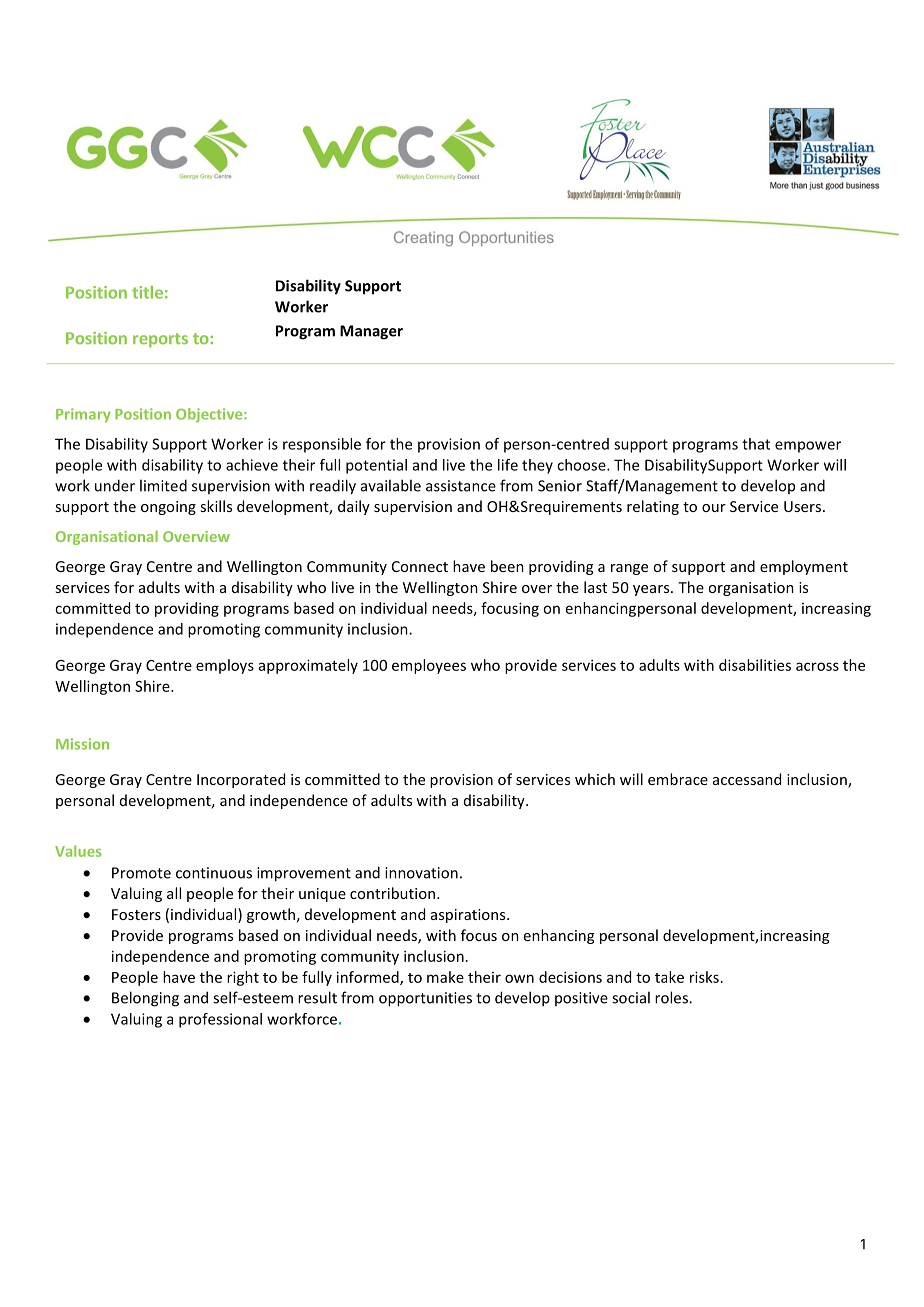  Describe the element at coordinates (756, 444) in the document. I see `that` at that location.
